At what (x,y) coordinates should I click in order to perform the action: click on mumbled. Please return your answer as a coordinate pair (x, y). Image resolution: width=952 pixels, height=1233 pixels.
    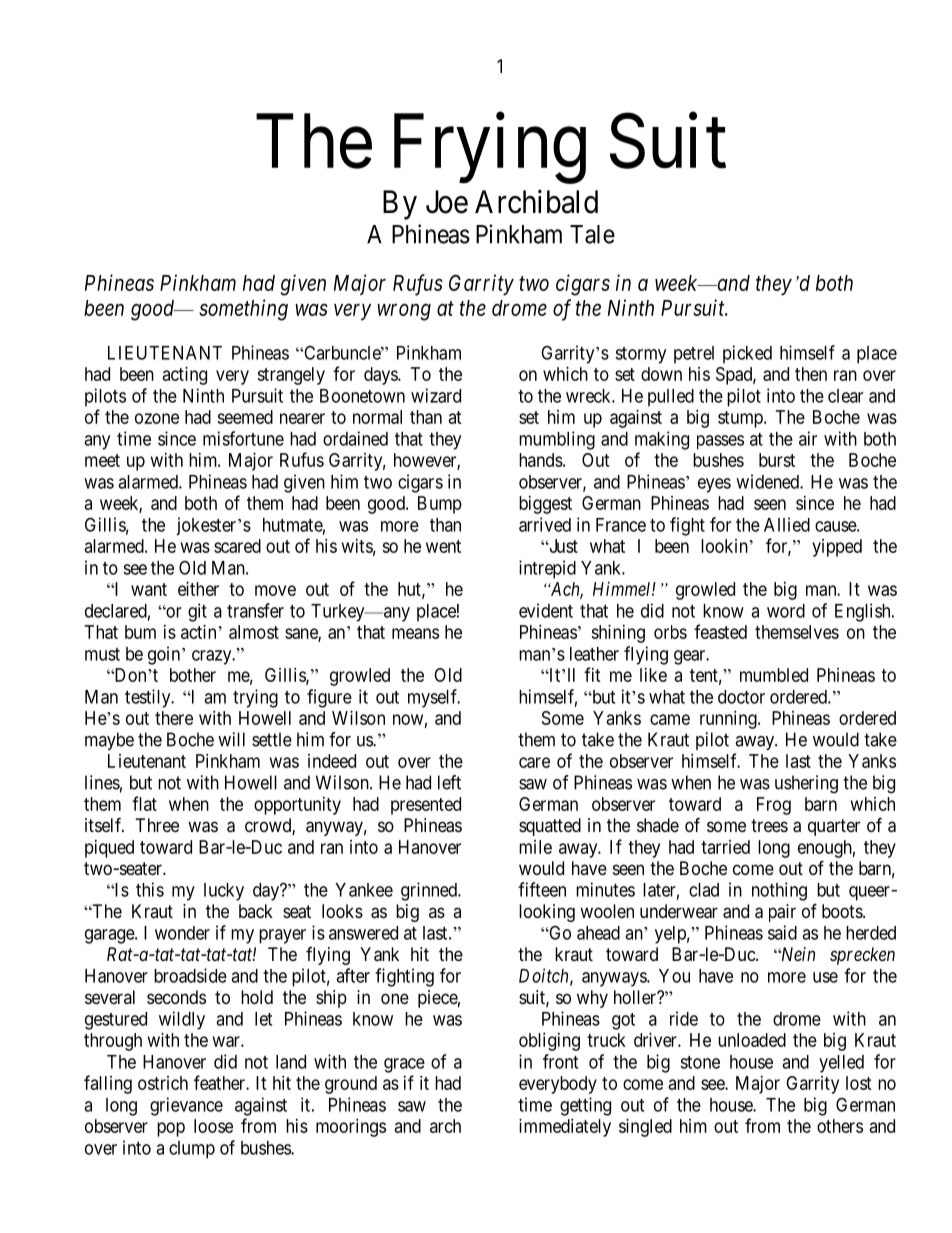
    Looking at the image, I should click on (774, 675).
